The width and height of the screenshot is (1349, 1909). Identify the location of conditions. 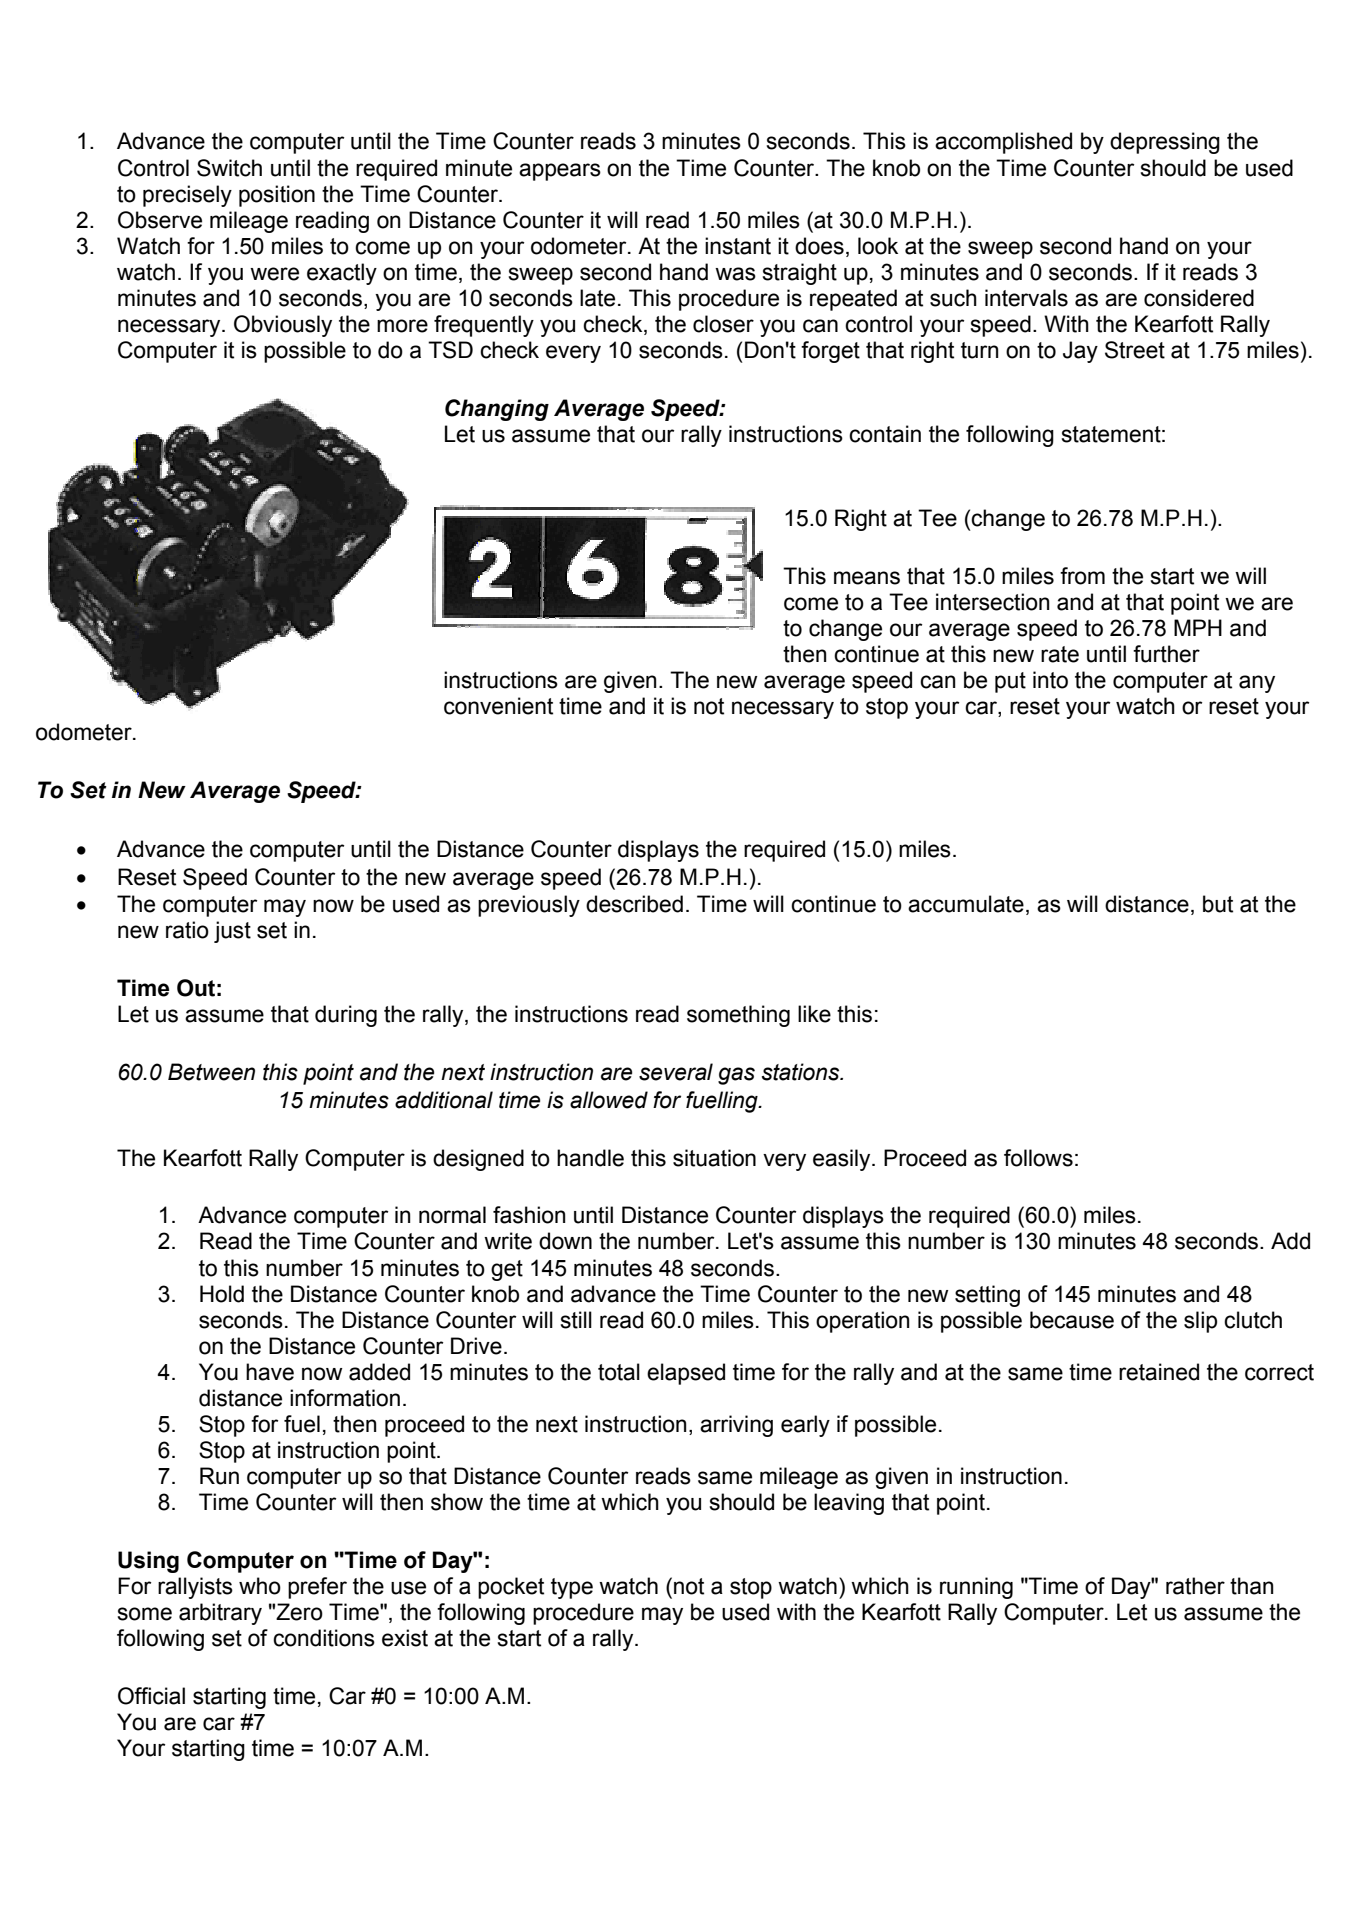
(324, 1638).
